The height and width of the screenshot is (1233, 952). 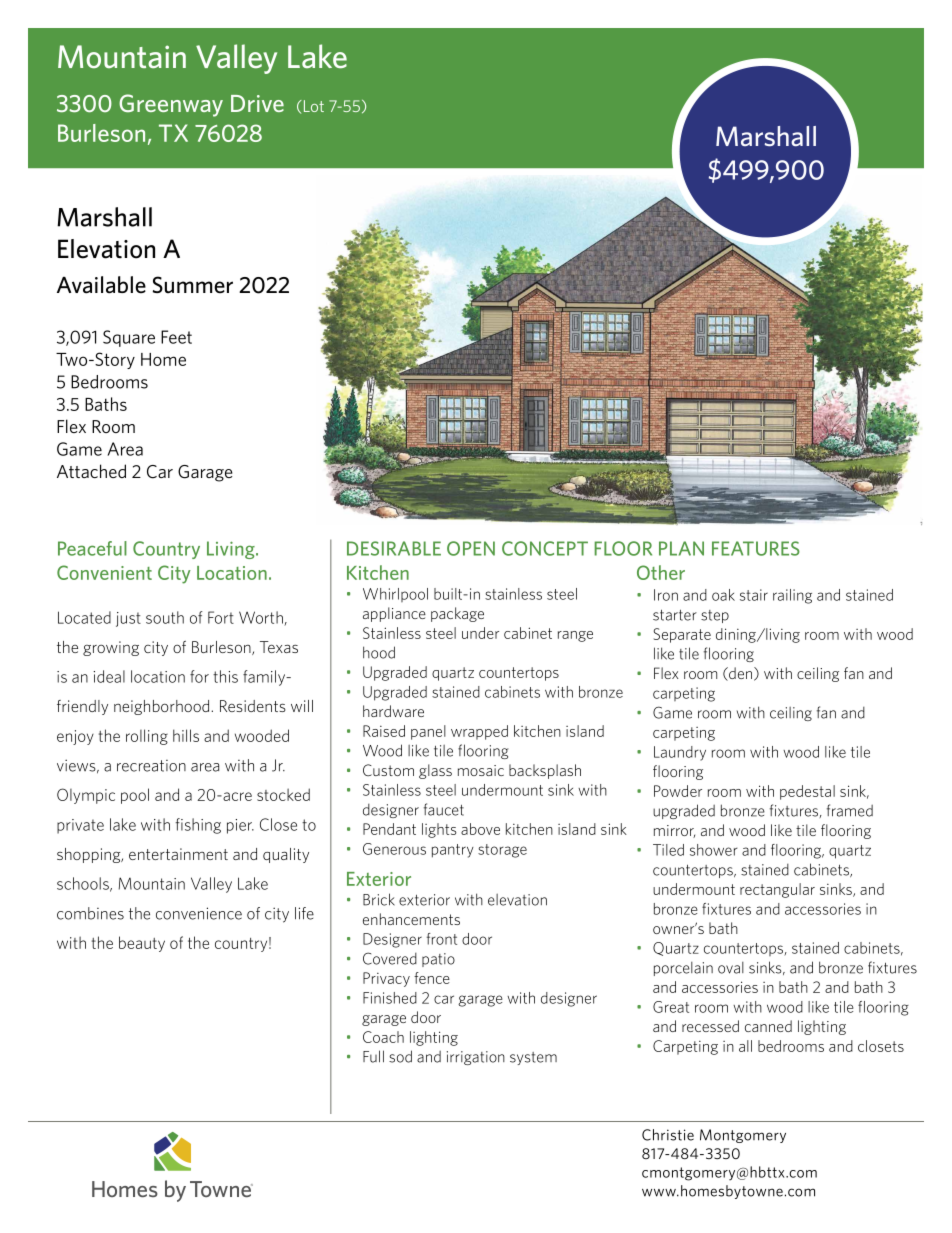 I want to click on Drive, so click(x=257, y=103).
